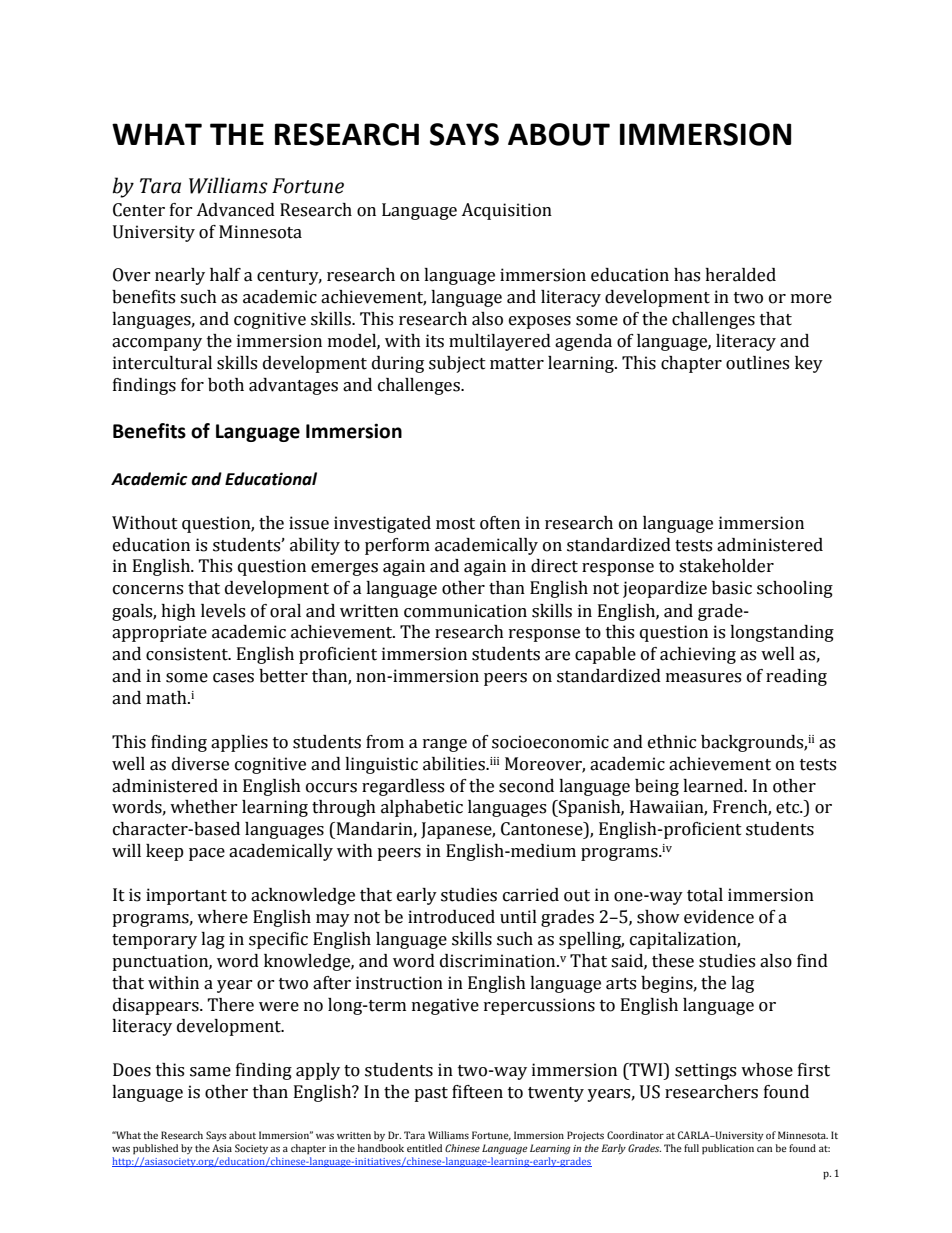 The image size is (952, 1233). Describe the element at coordinates (703, 678) in the page. I see `measures` at that location.
